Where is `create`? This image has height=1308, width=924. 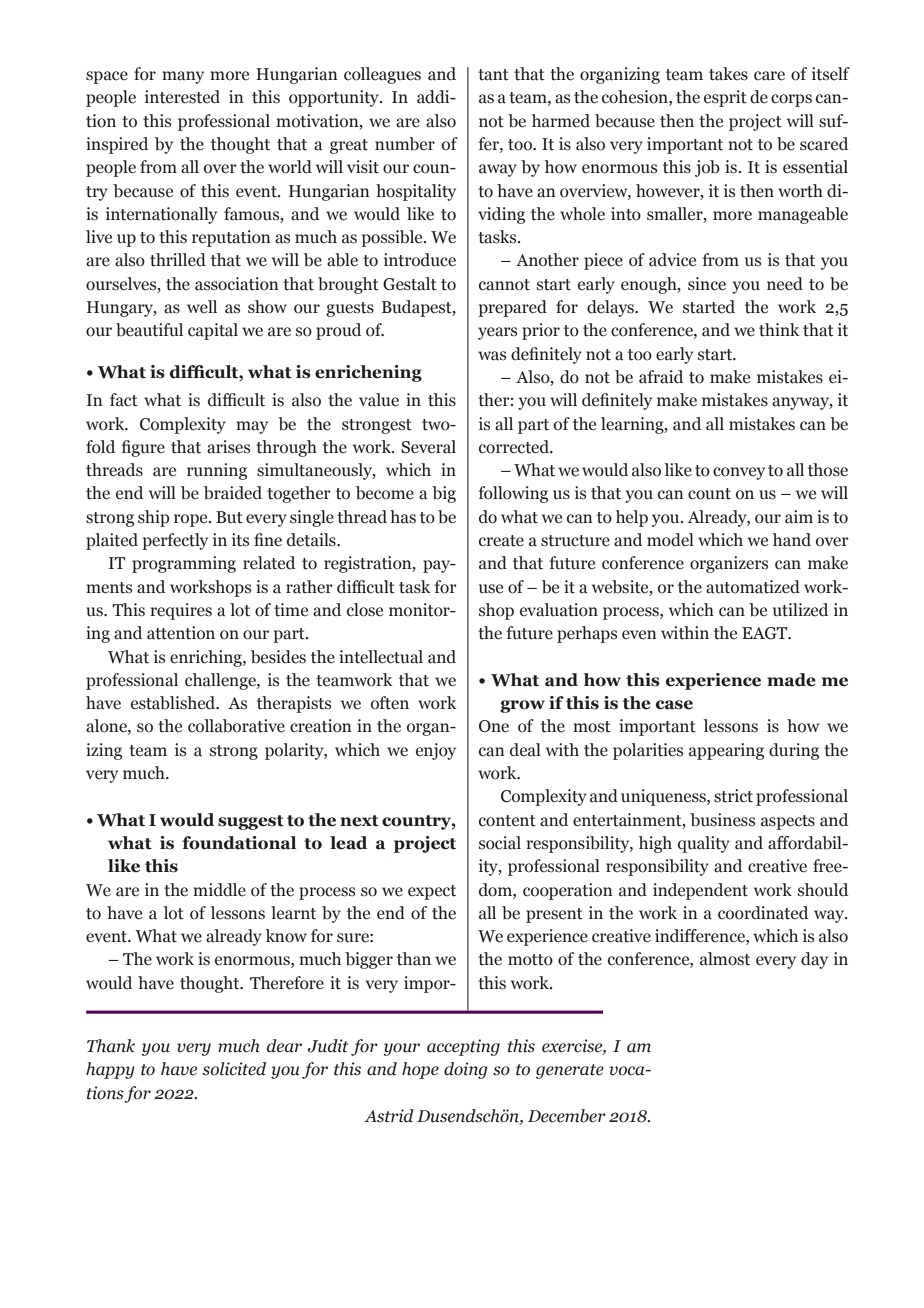 create is located at coordinates (501, 541).
